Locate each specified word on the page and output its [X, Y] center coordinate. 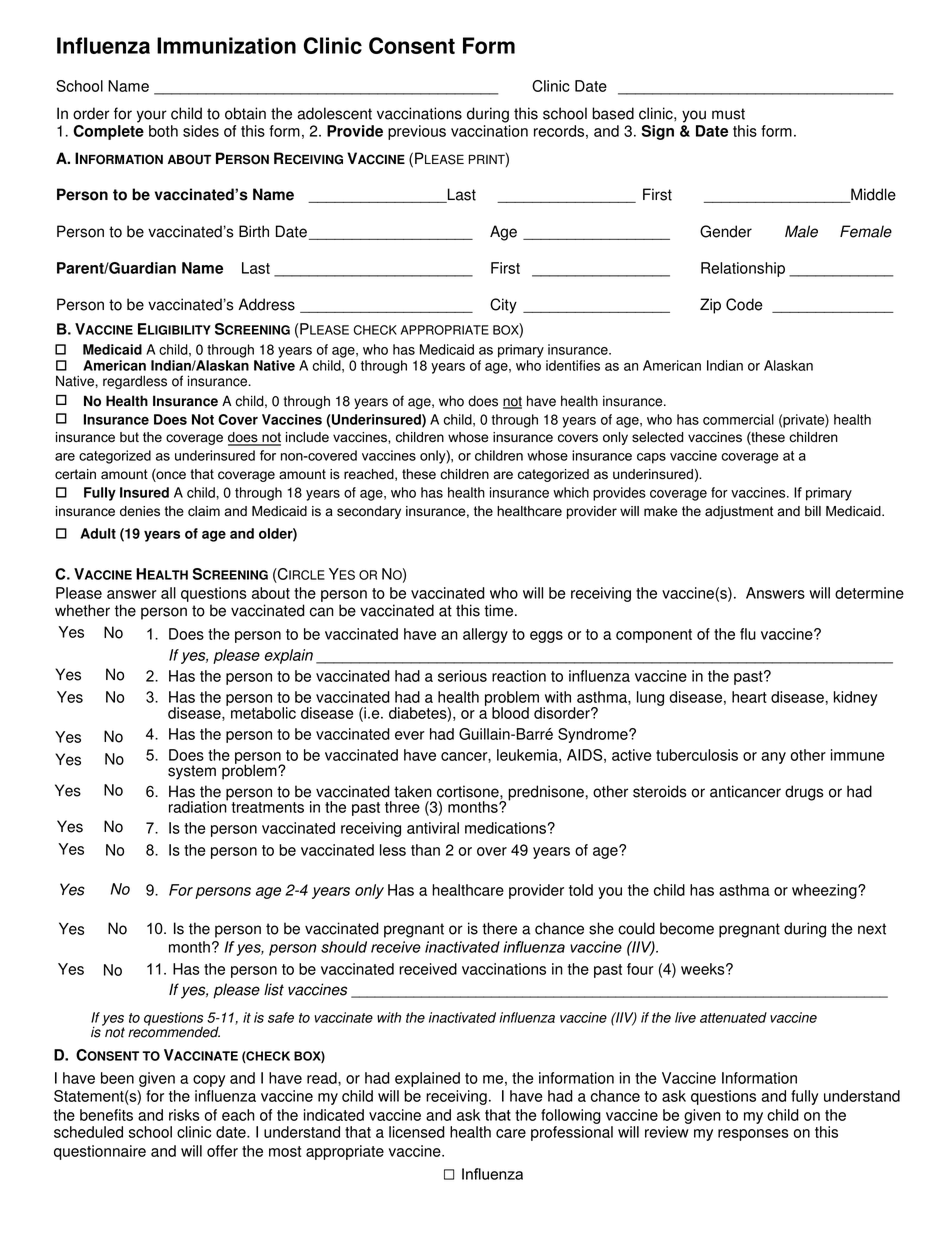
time [500, 610]
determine [869, 593]
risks [184, 1115]
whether [82, 610]
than [425, 850]
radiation [198, 806]
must [728, 114]
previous [417, 132]
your [152, 116]
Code [744, 304]
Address [267, 304]
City [503, 306]
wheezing [825, 891]
